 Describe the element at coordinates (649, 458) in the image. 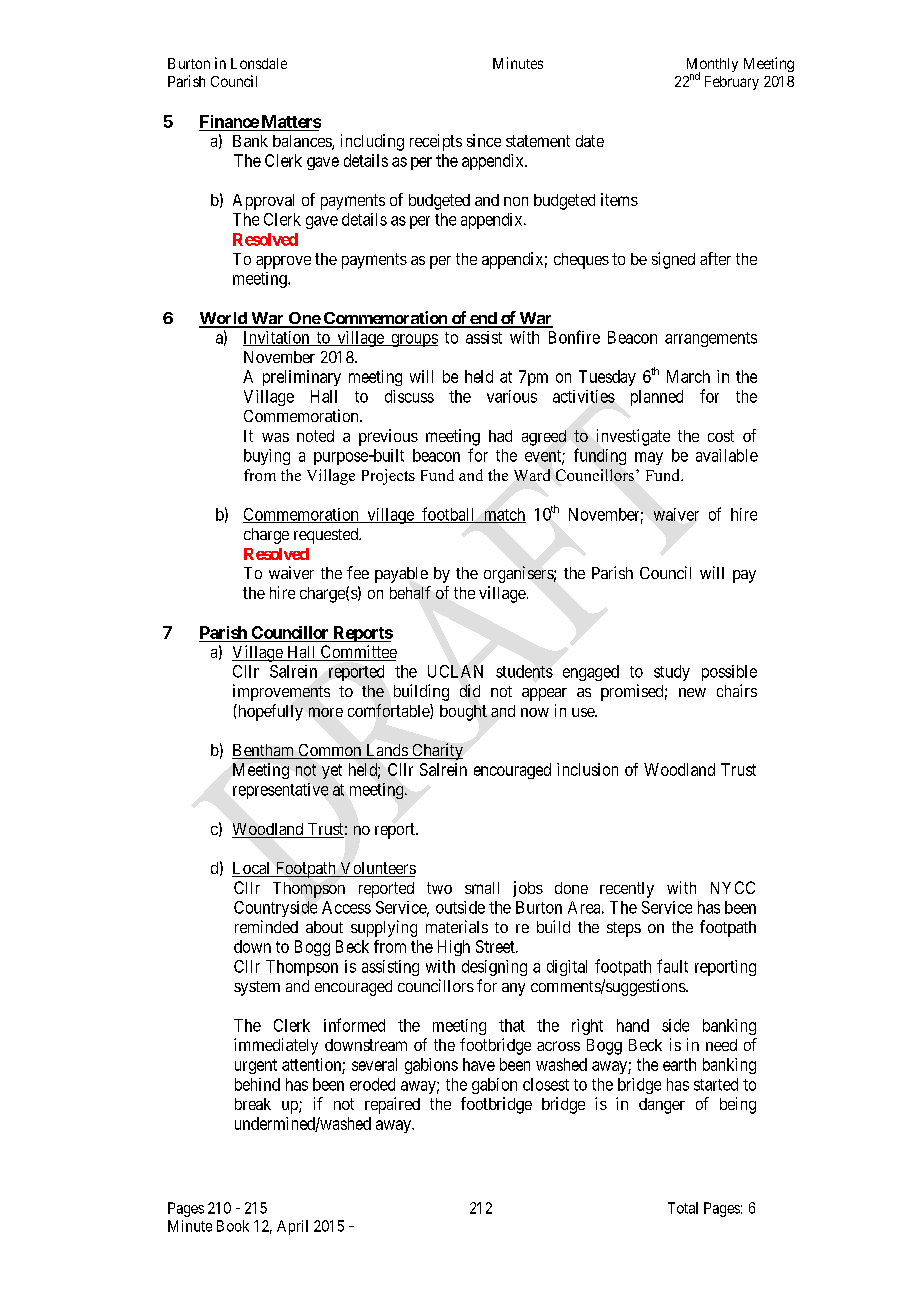

I see `may` at that location.
